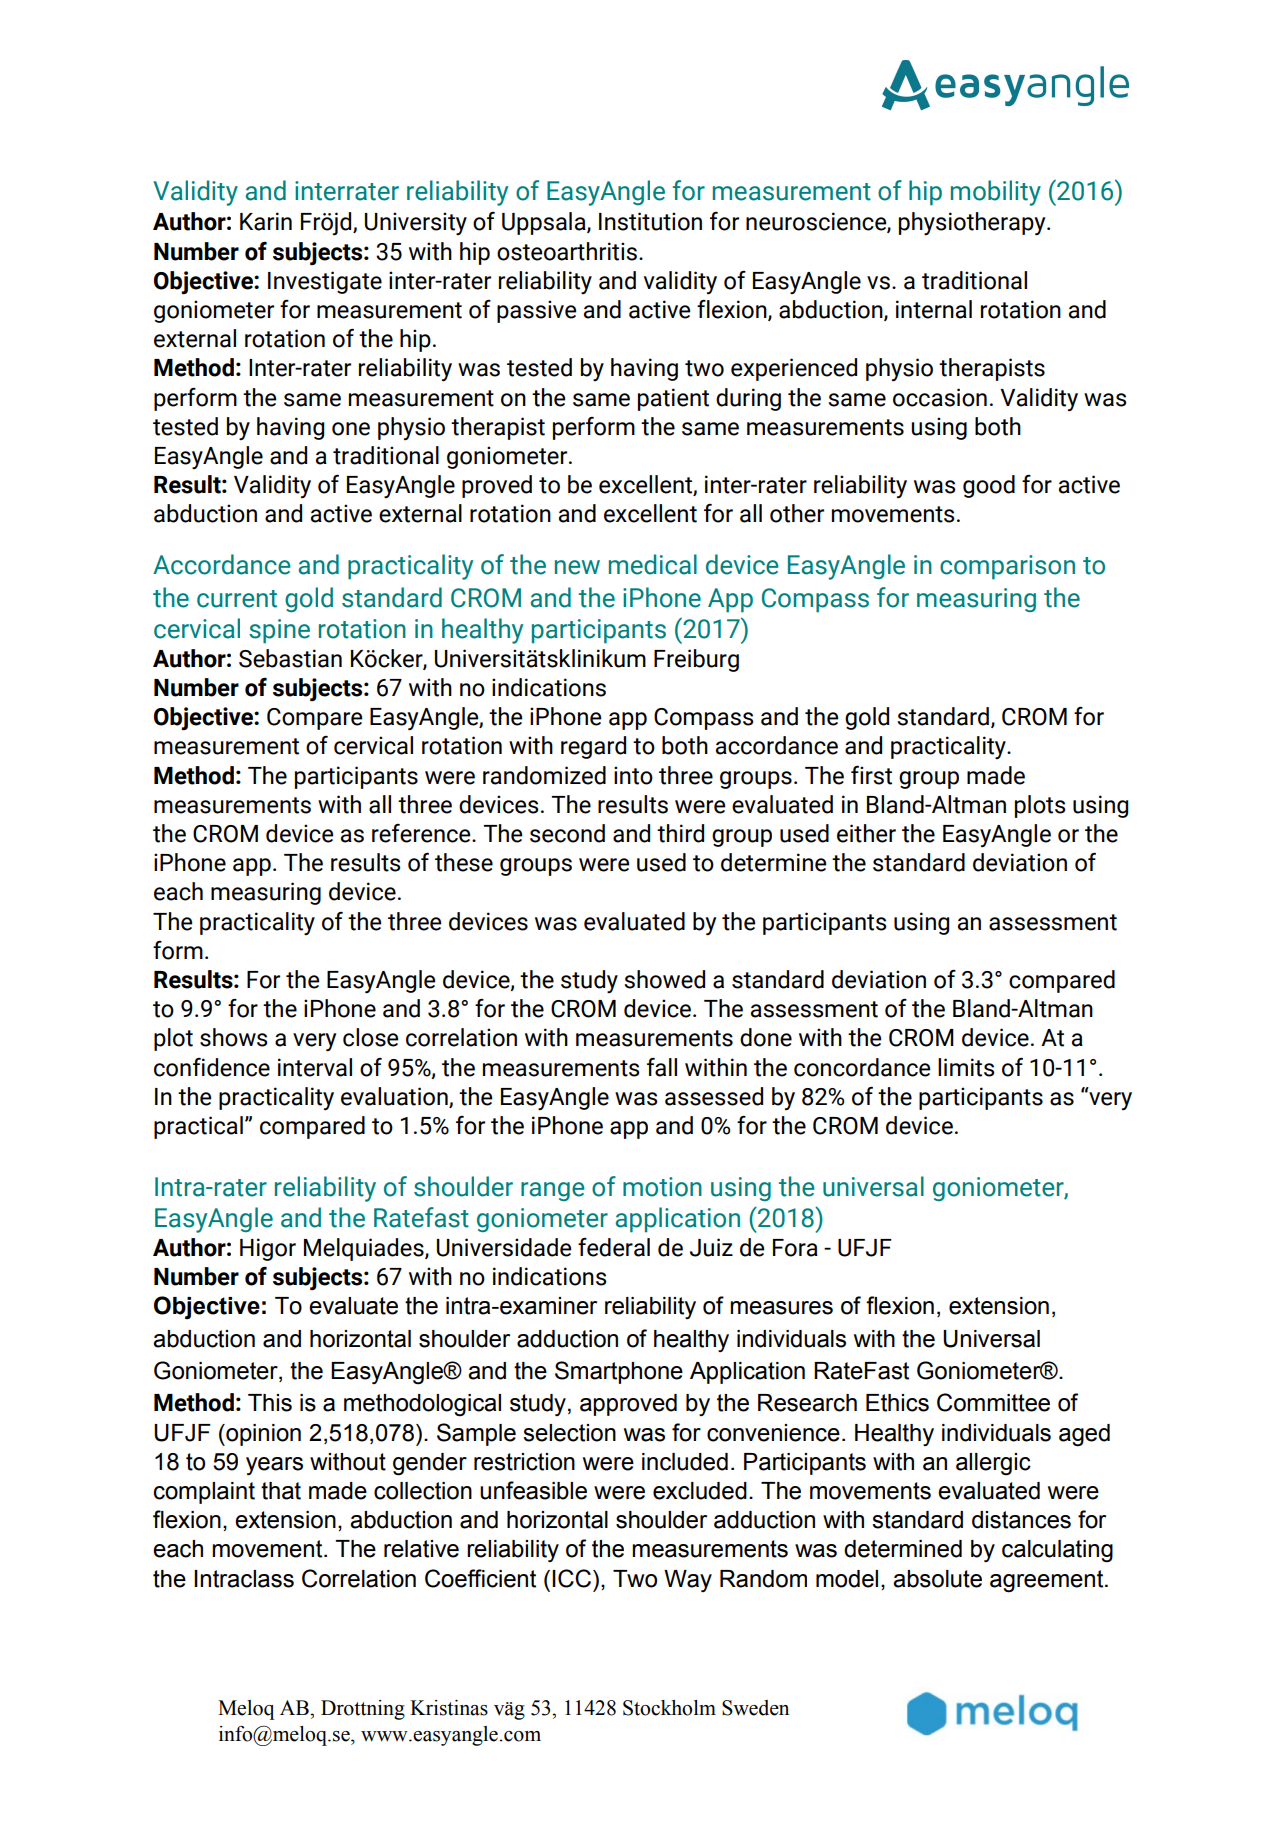  Describe the element at coordinates (266, 221) in the document. I see `Karin` at that location.
